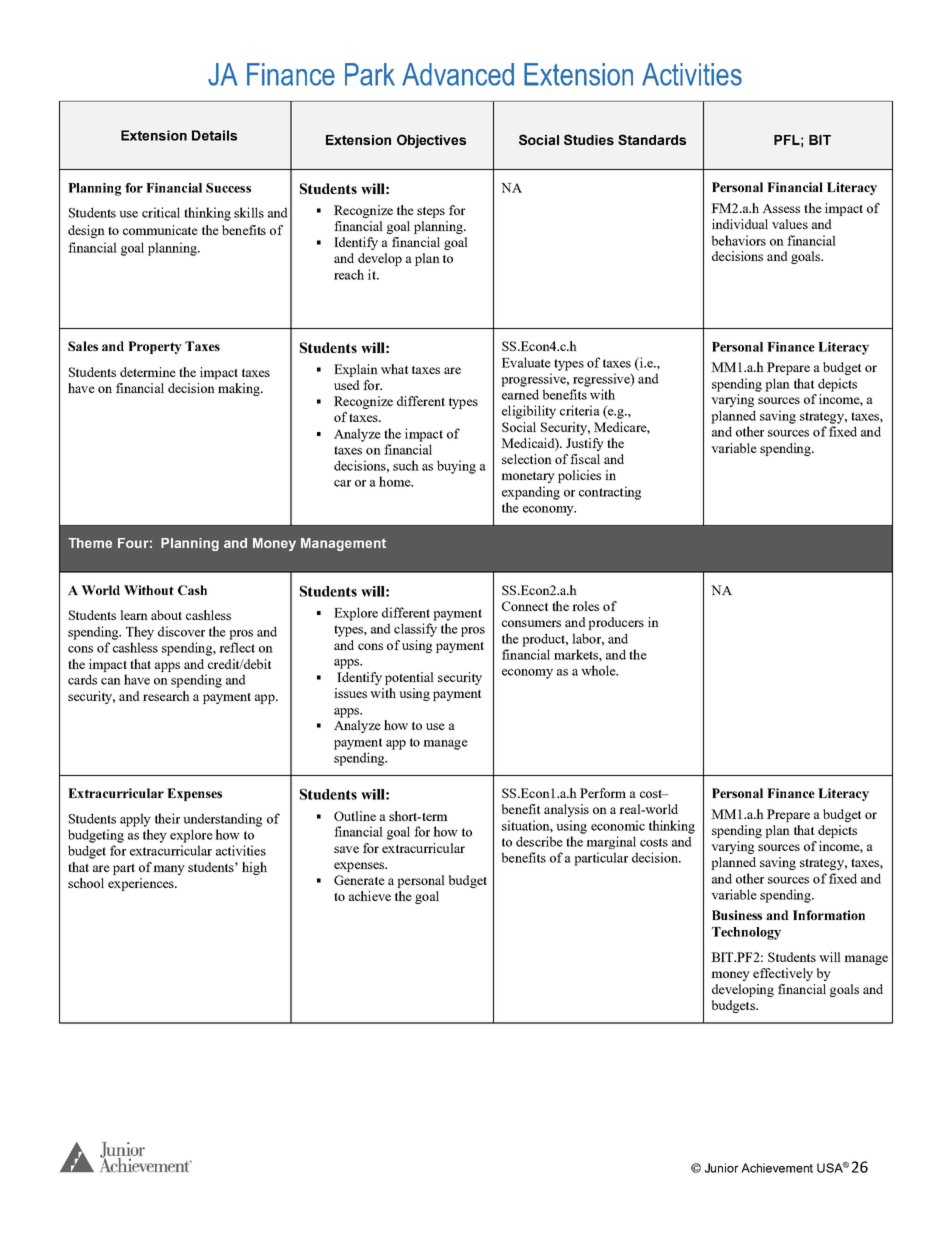  Describe the element at coordinates (167, 818) in the screenshot. I see `their` at that location.
